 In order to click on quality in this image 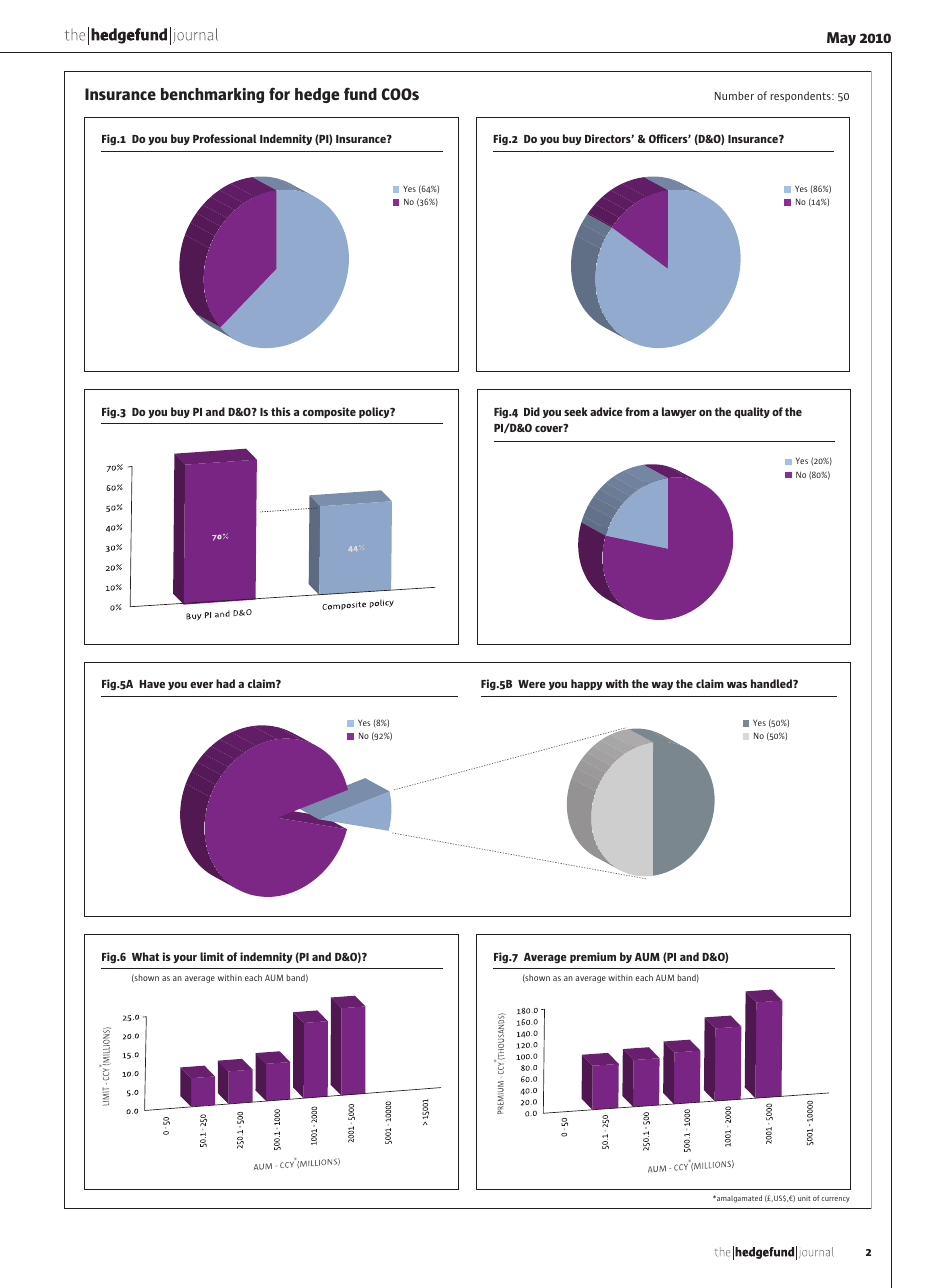, I will do `click(752, 412)`.
